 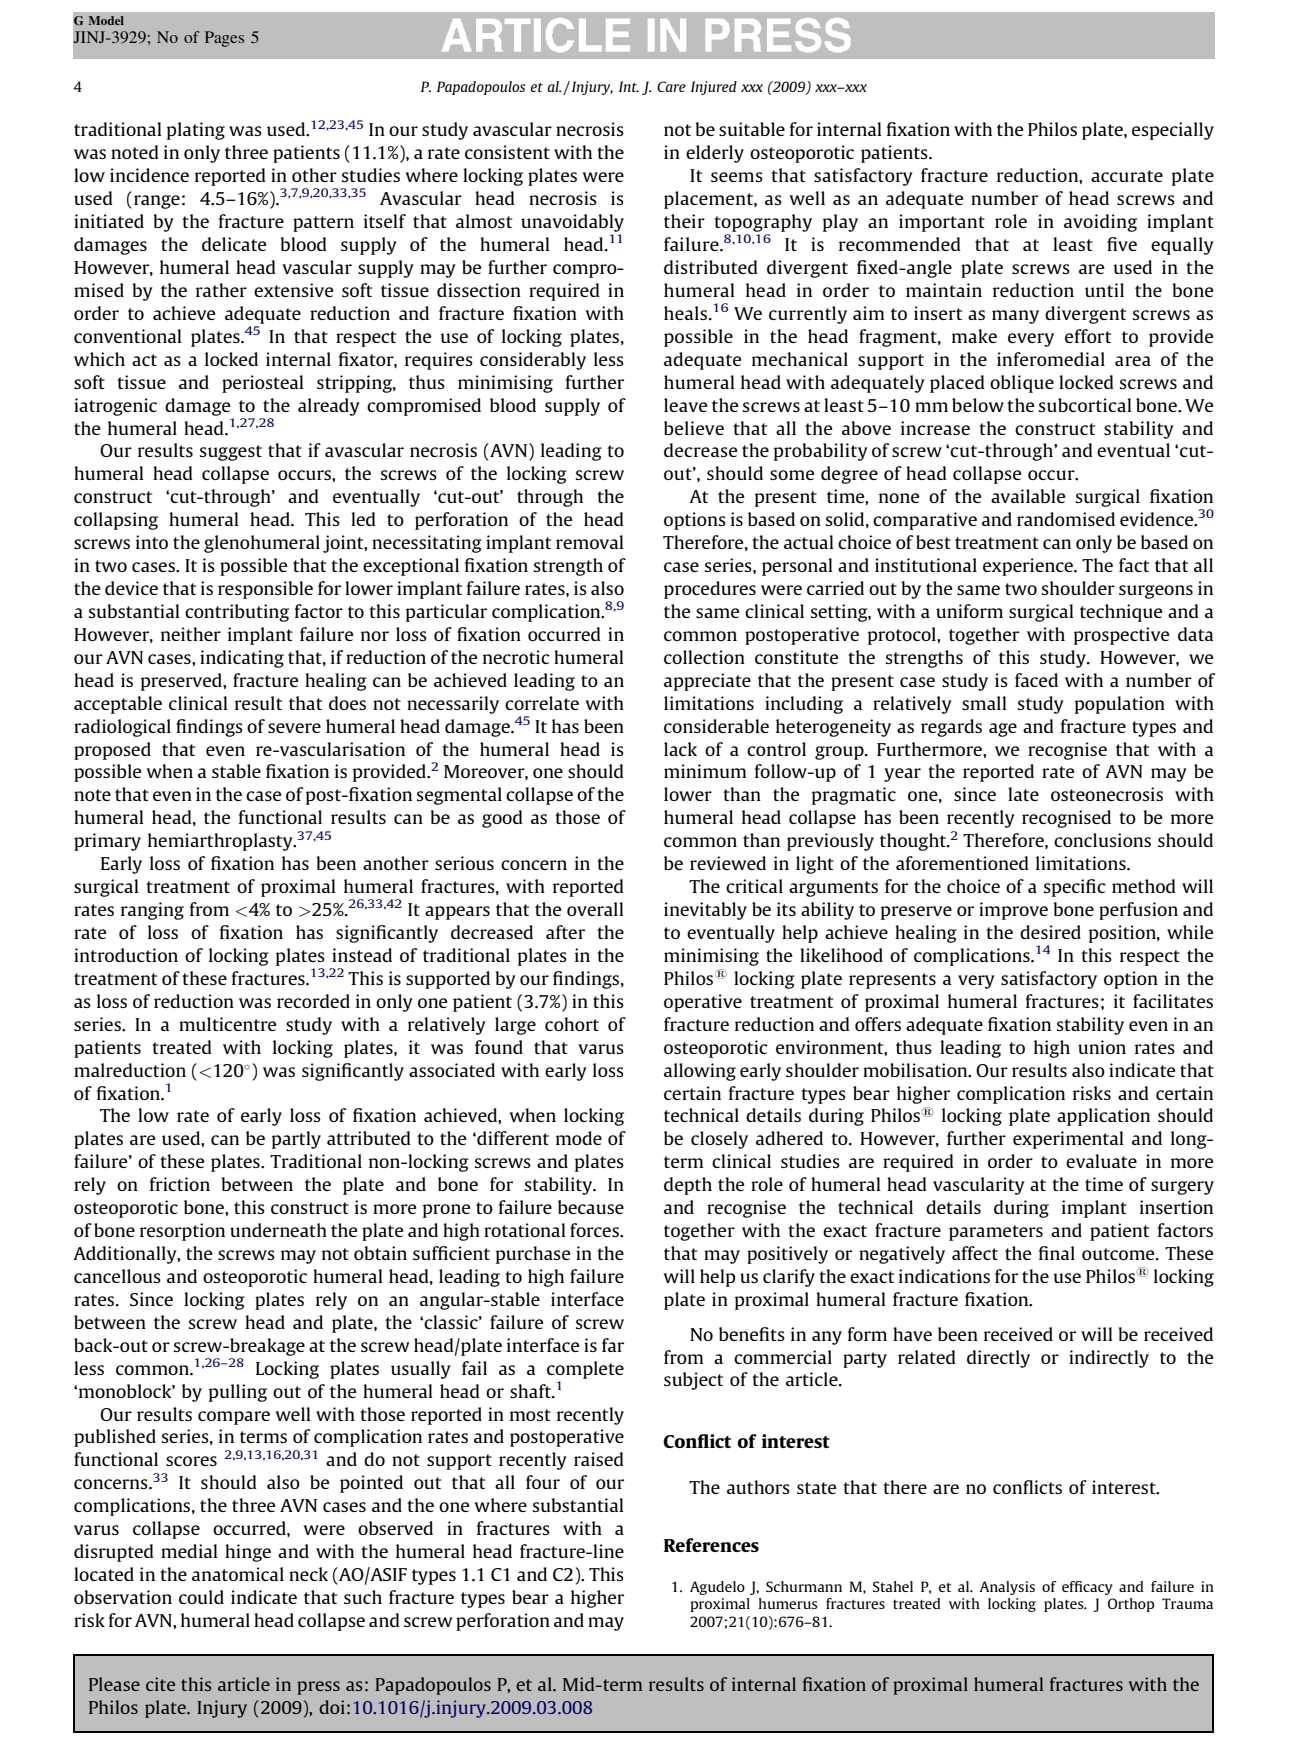 What do you see at coordinates (719, 1140) in the screenshot?
I see `closely` at bounding box center [719, 1140].
